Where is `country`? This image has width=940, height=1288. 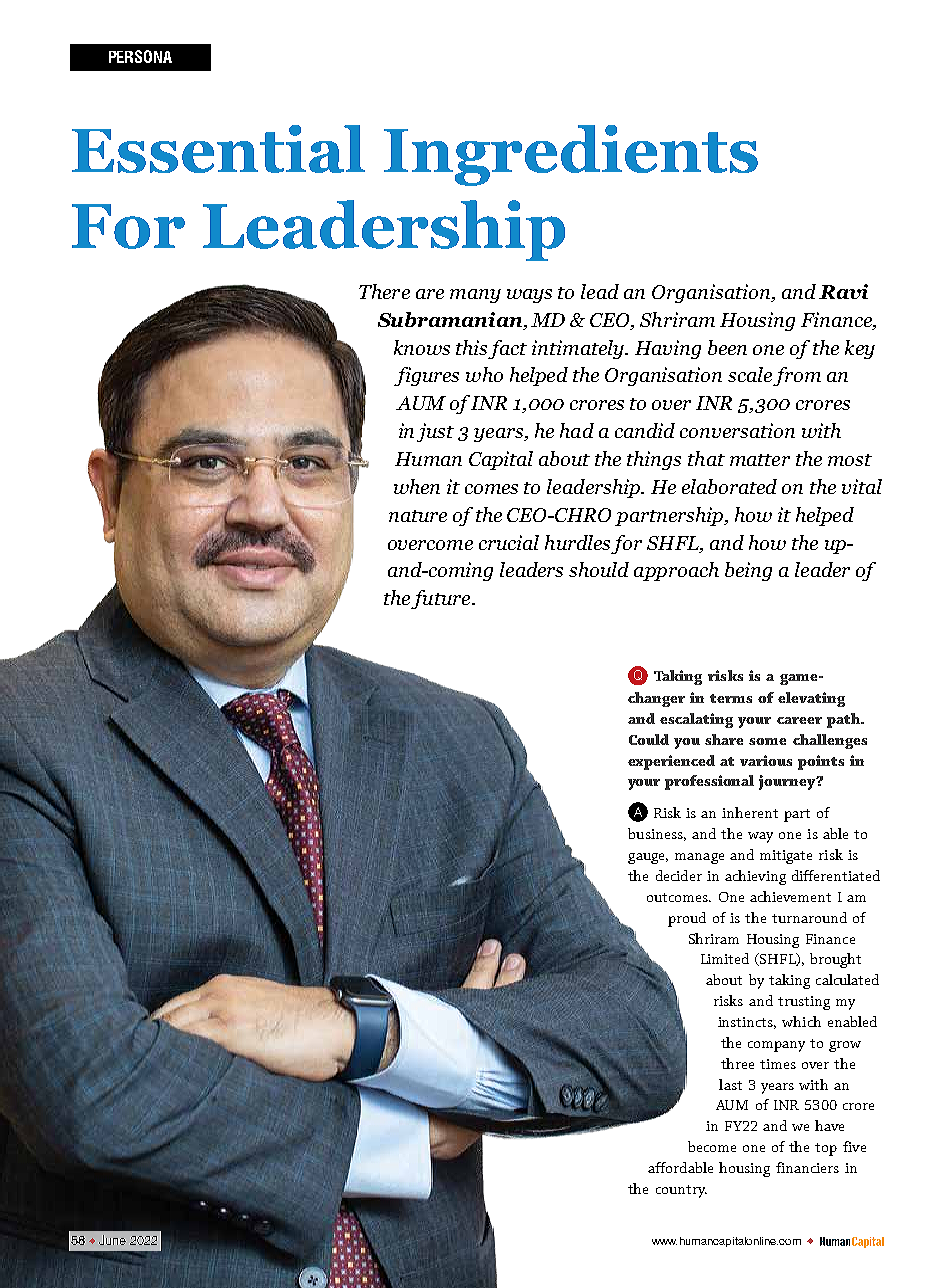 country is located at coordinates (681, 1191).
